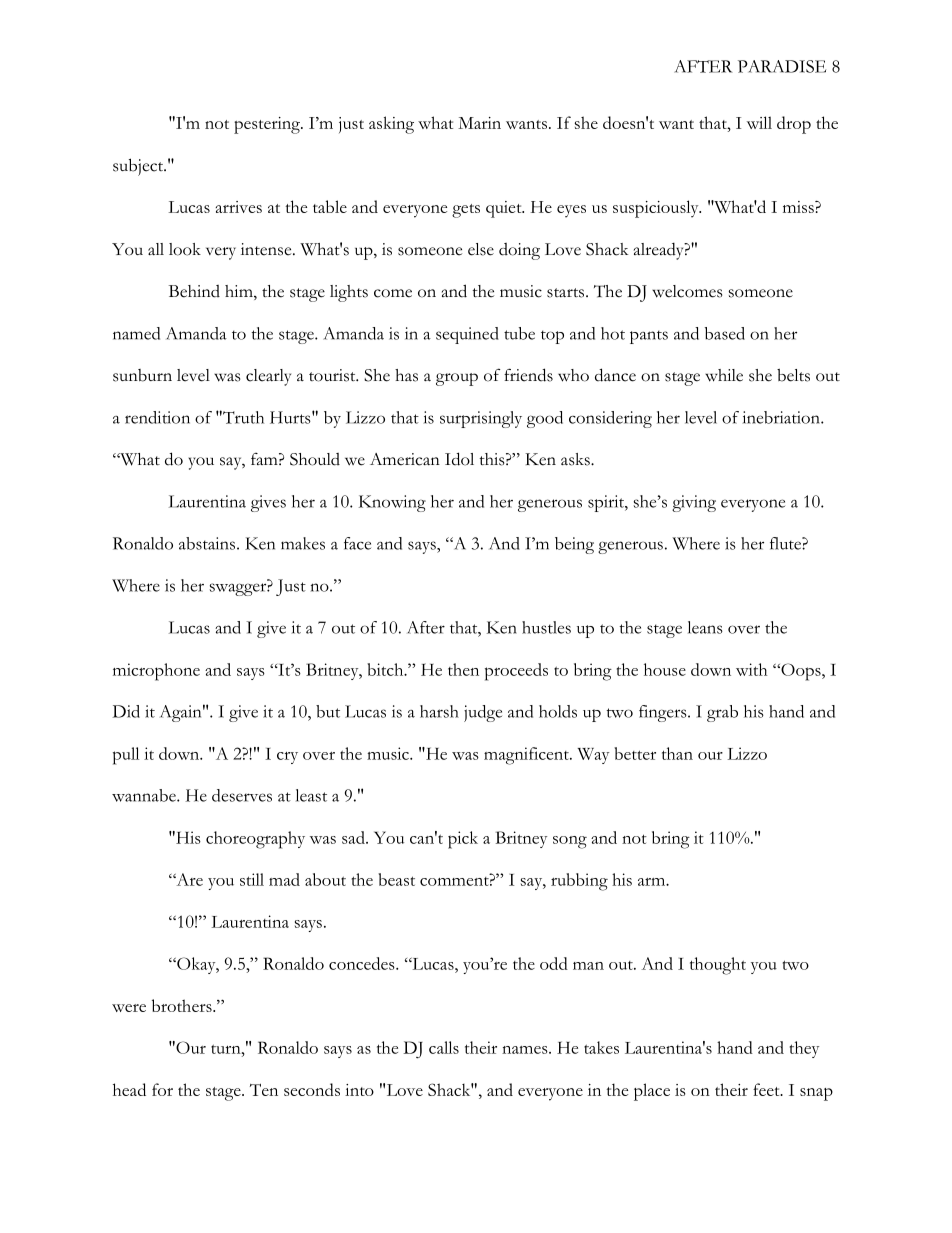 This screenshot has height=1233, width=952. Describe the element at coordinates (157, 417) in the screenshot. I see `rendition` at that location.
